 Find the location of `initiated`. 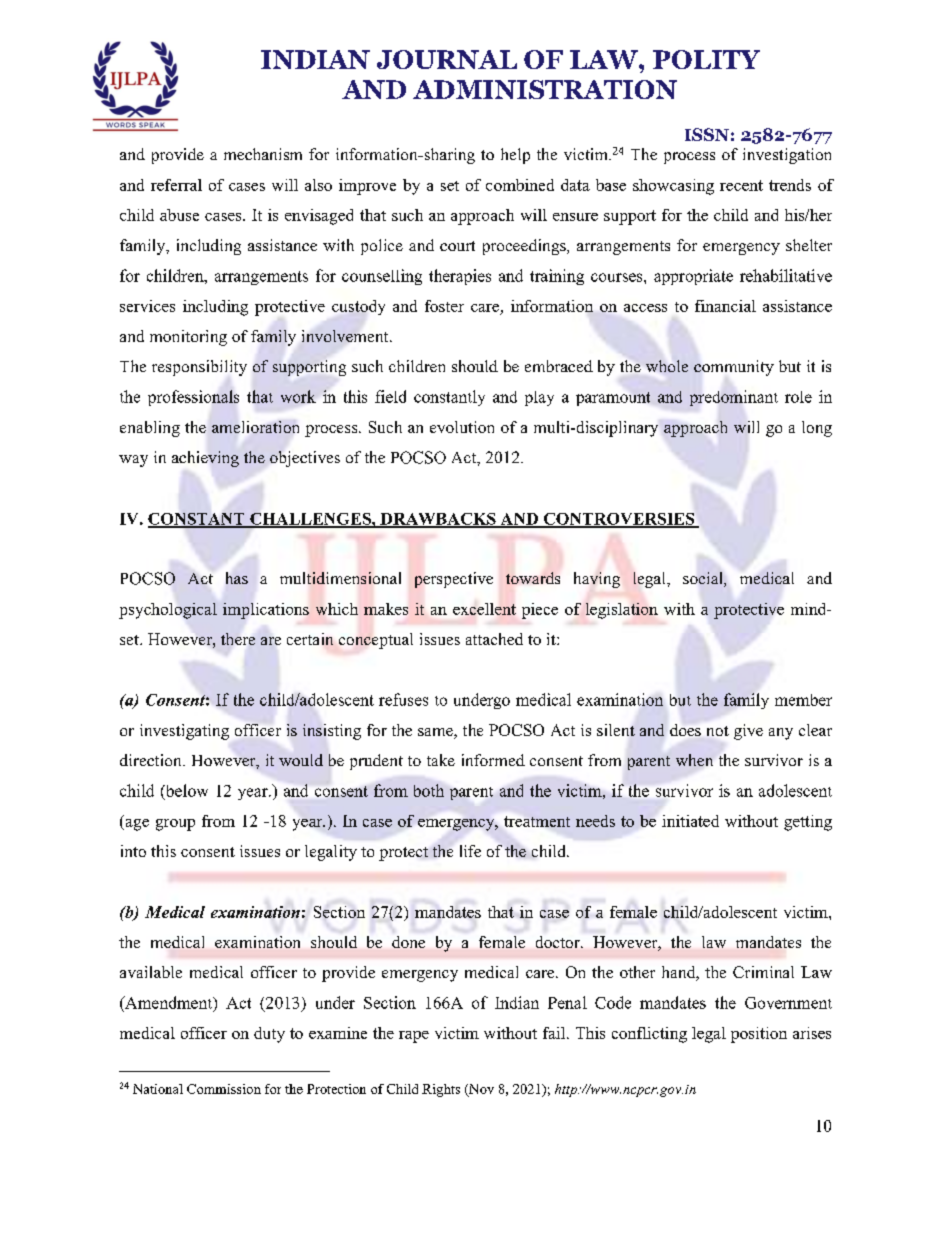

initiated is located at coordinates (690, 821).
